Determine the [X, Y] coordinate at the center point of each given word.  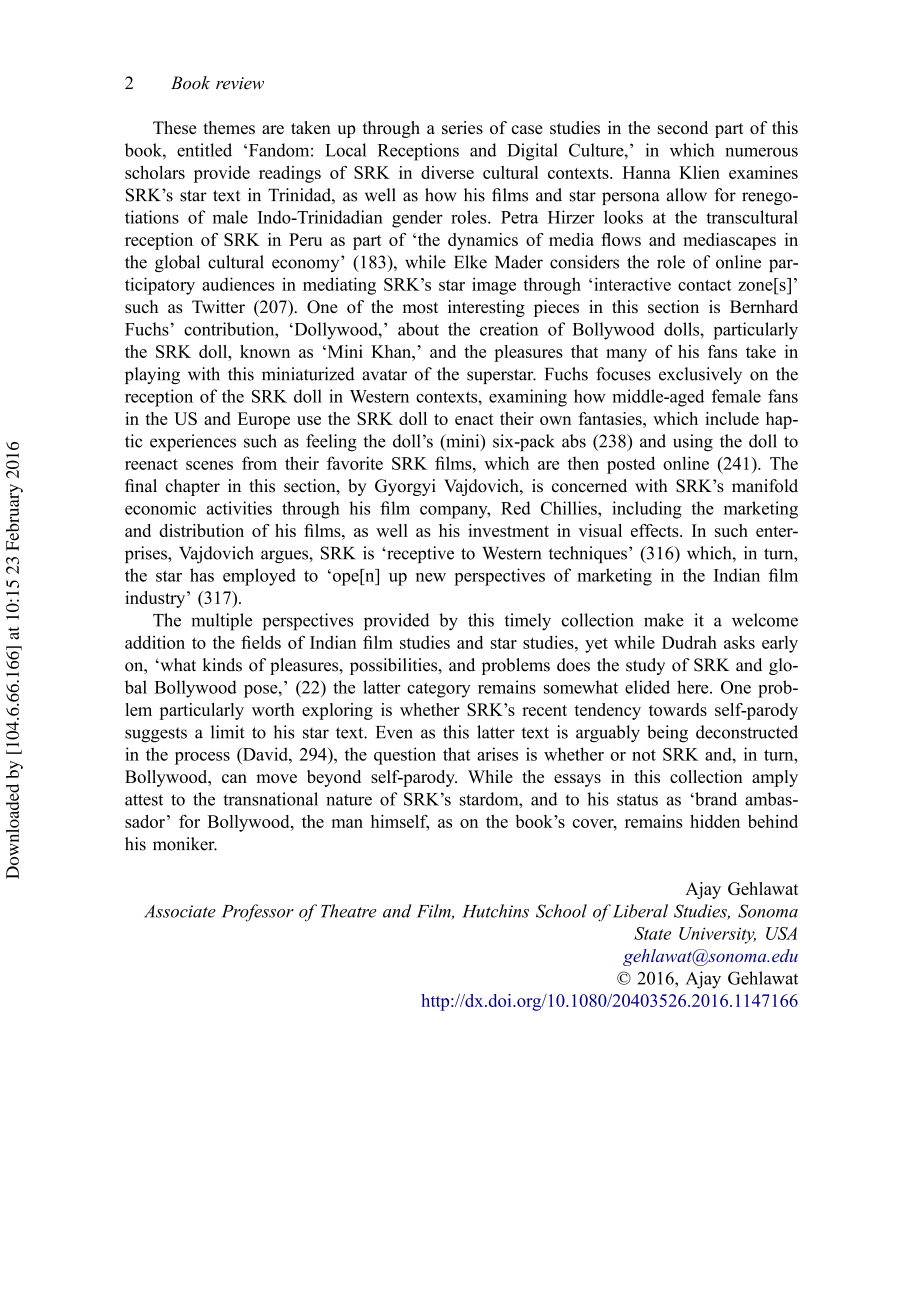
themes [229, 127]
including [647, 510]
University [717, 935]
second [683, 127]
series [462, 127]
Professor [258, 913]
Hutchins [495, 911]
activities [239, 508]
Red [516, 508]
